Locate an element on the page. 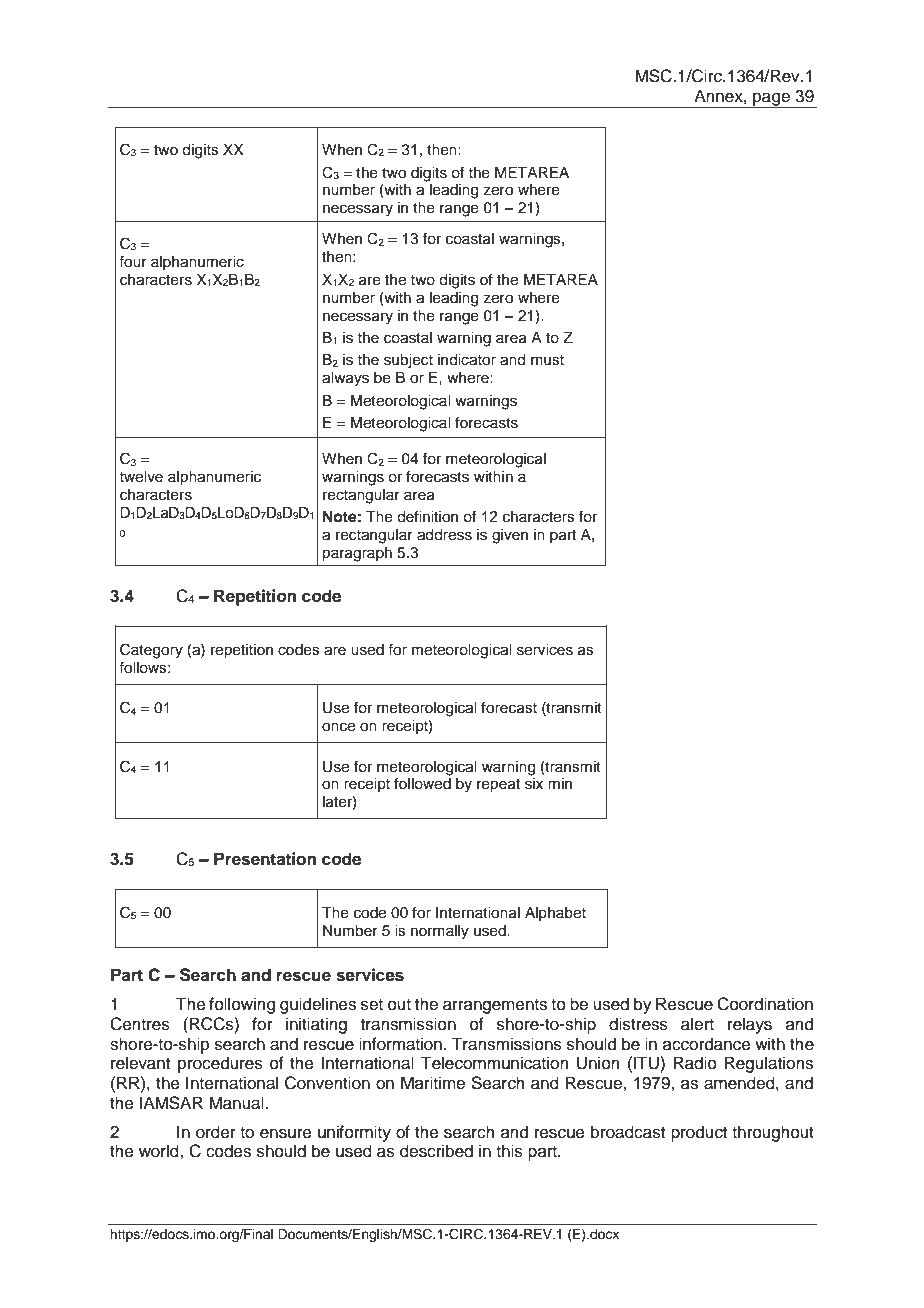  subject is located at coordinates (408, 361).
